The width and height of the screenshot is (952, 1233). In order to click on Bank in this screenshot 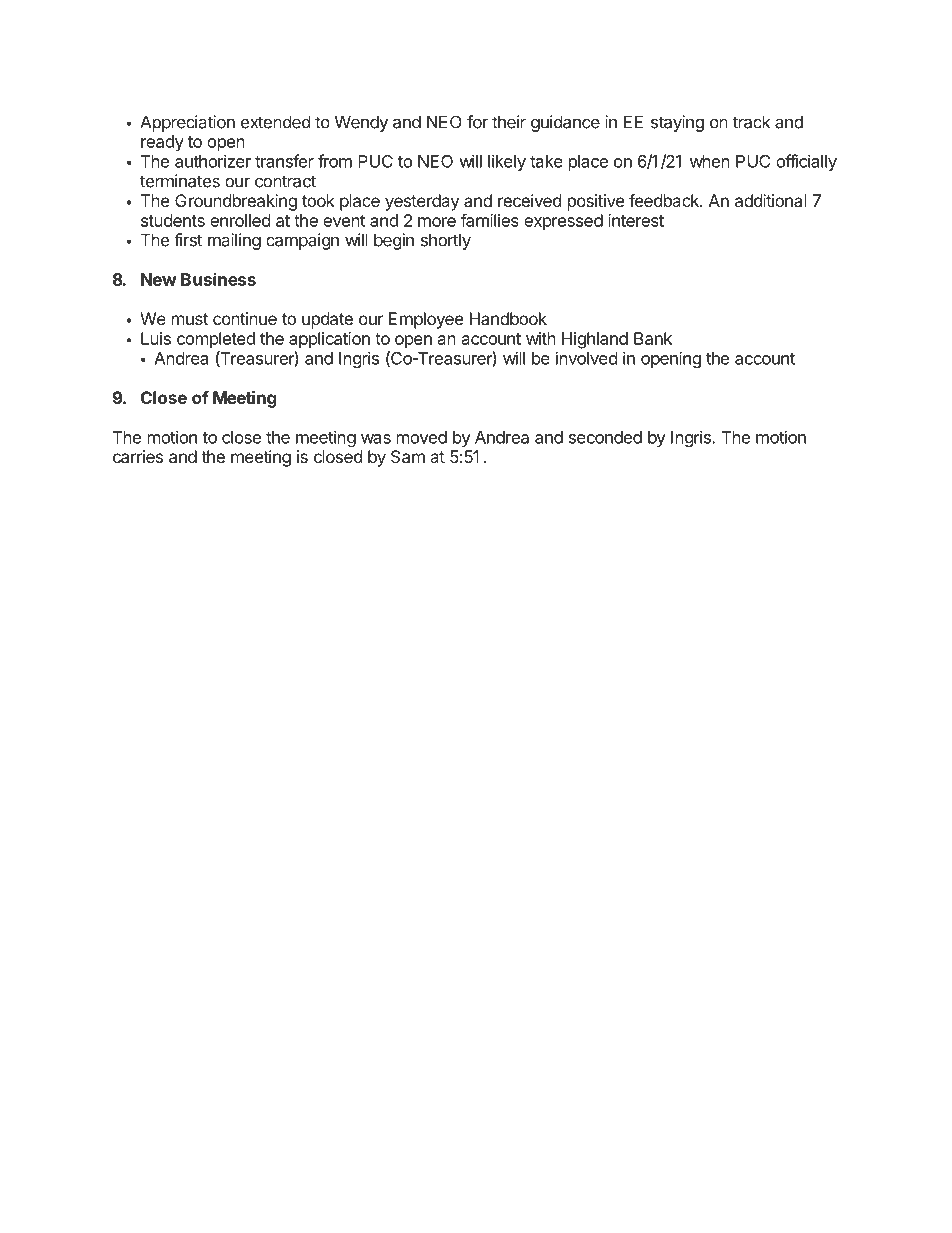, I will do `click(653, 338)`.
